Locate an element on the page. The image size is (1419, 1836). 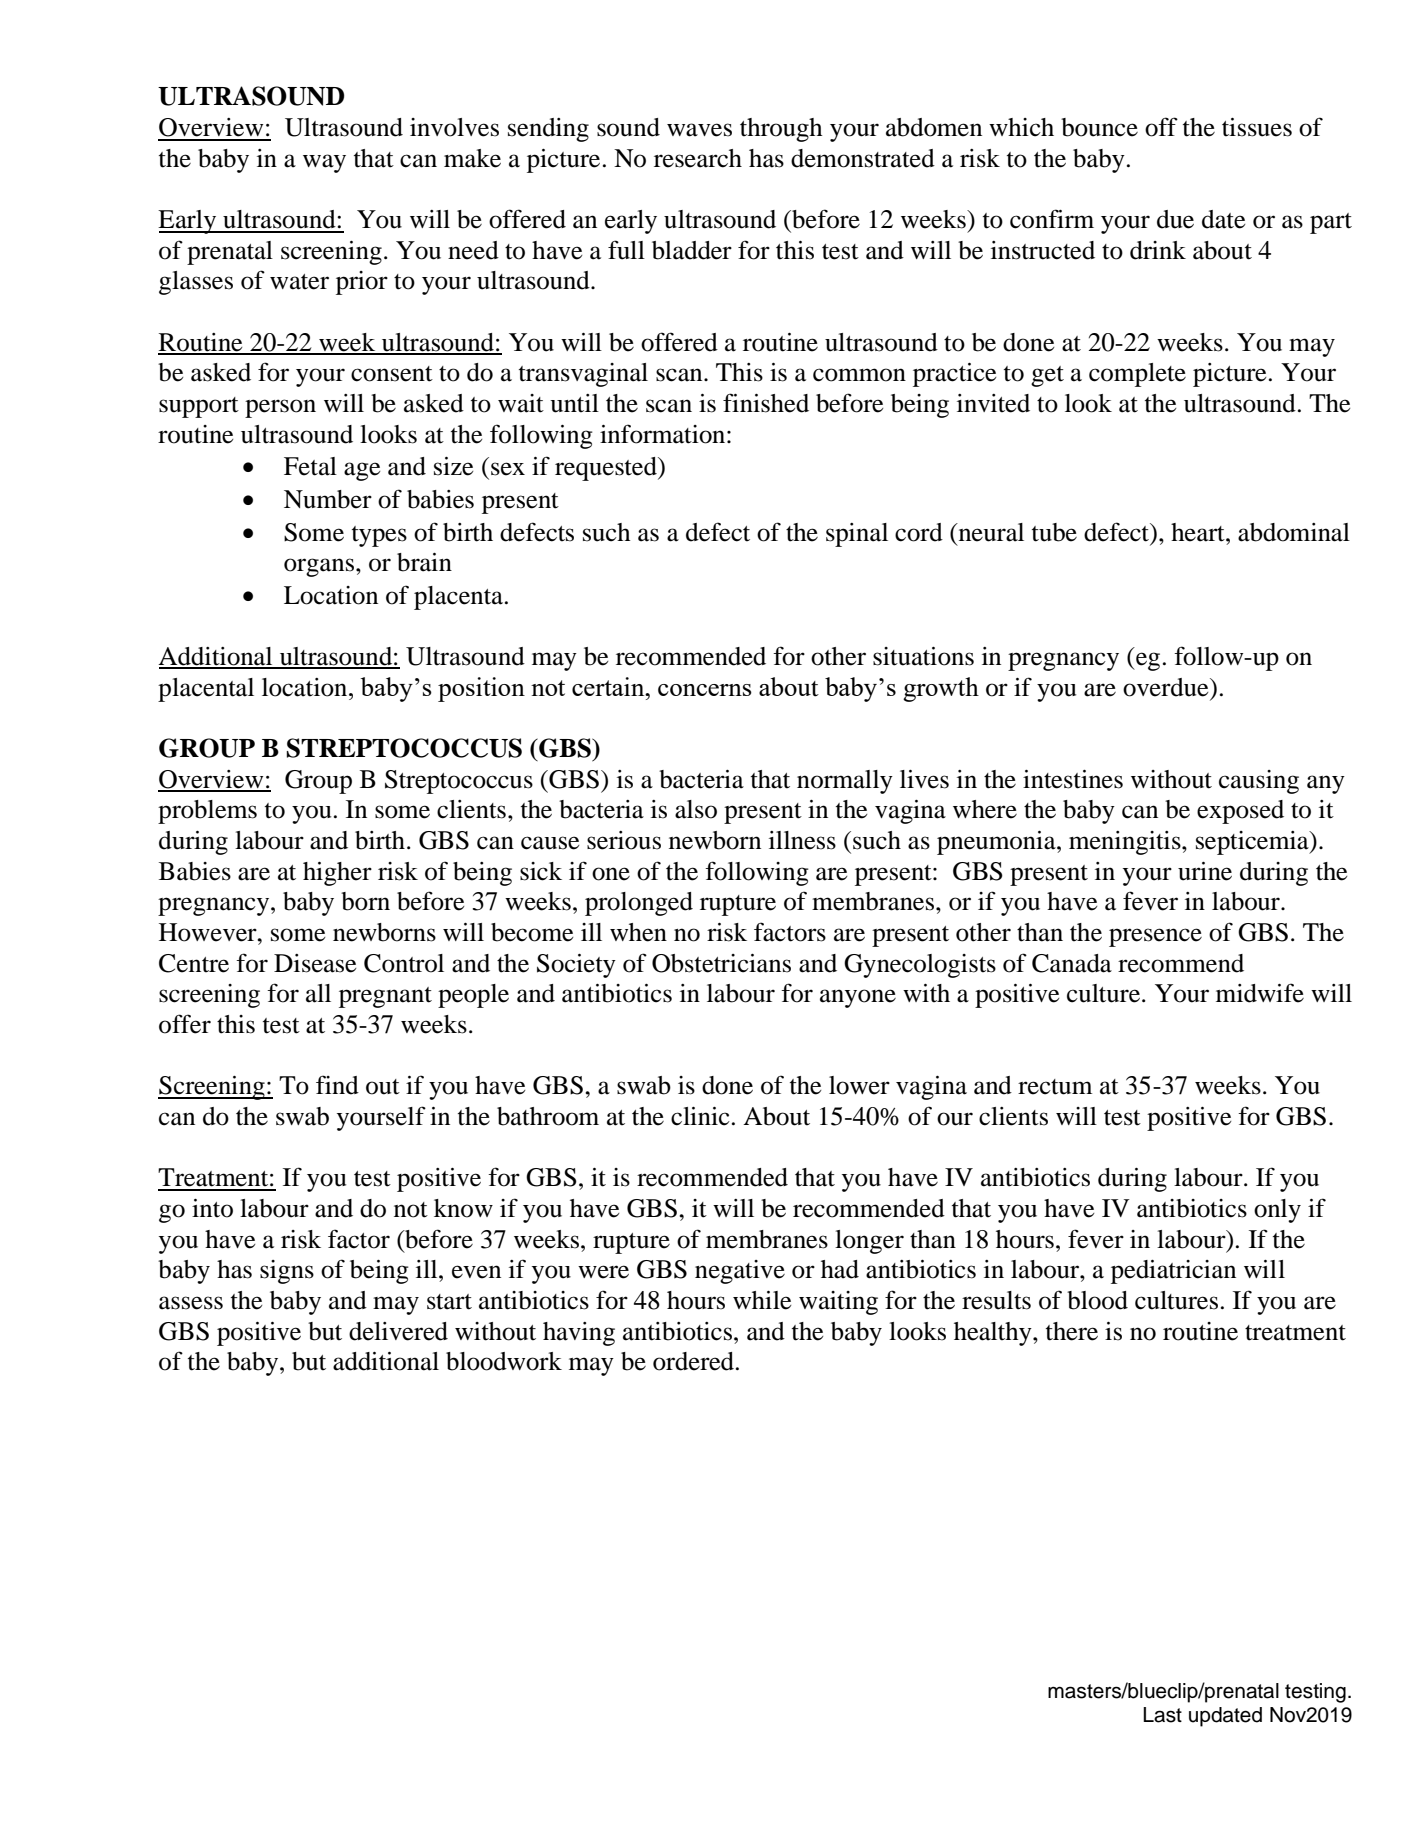
way is located at coordinates (324, 163).
